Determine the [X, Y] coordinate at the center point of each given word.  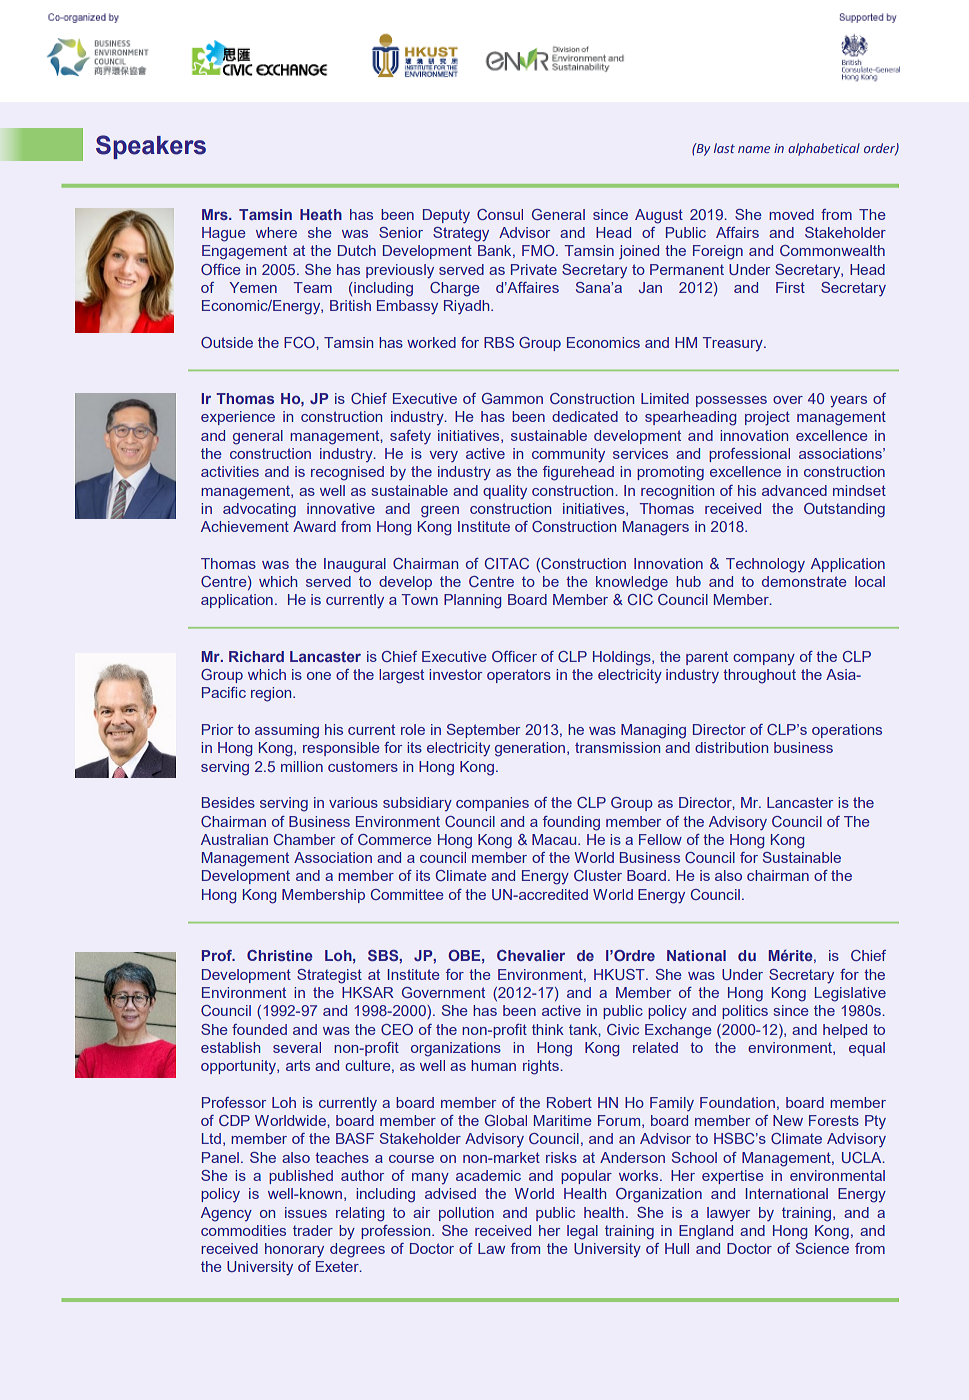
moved [791, 214]
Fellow [660, 839]
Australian [234, 839]
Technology [765, 565]
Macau [555, 839]
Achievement [245, 526]
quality [505, 492]
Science [822, 1248]
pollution [466, 1214]
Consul [500, 214]
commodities [243, 1230]
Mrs [216, 214]
